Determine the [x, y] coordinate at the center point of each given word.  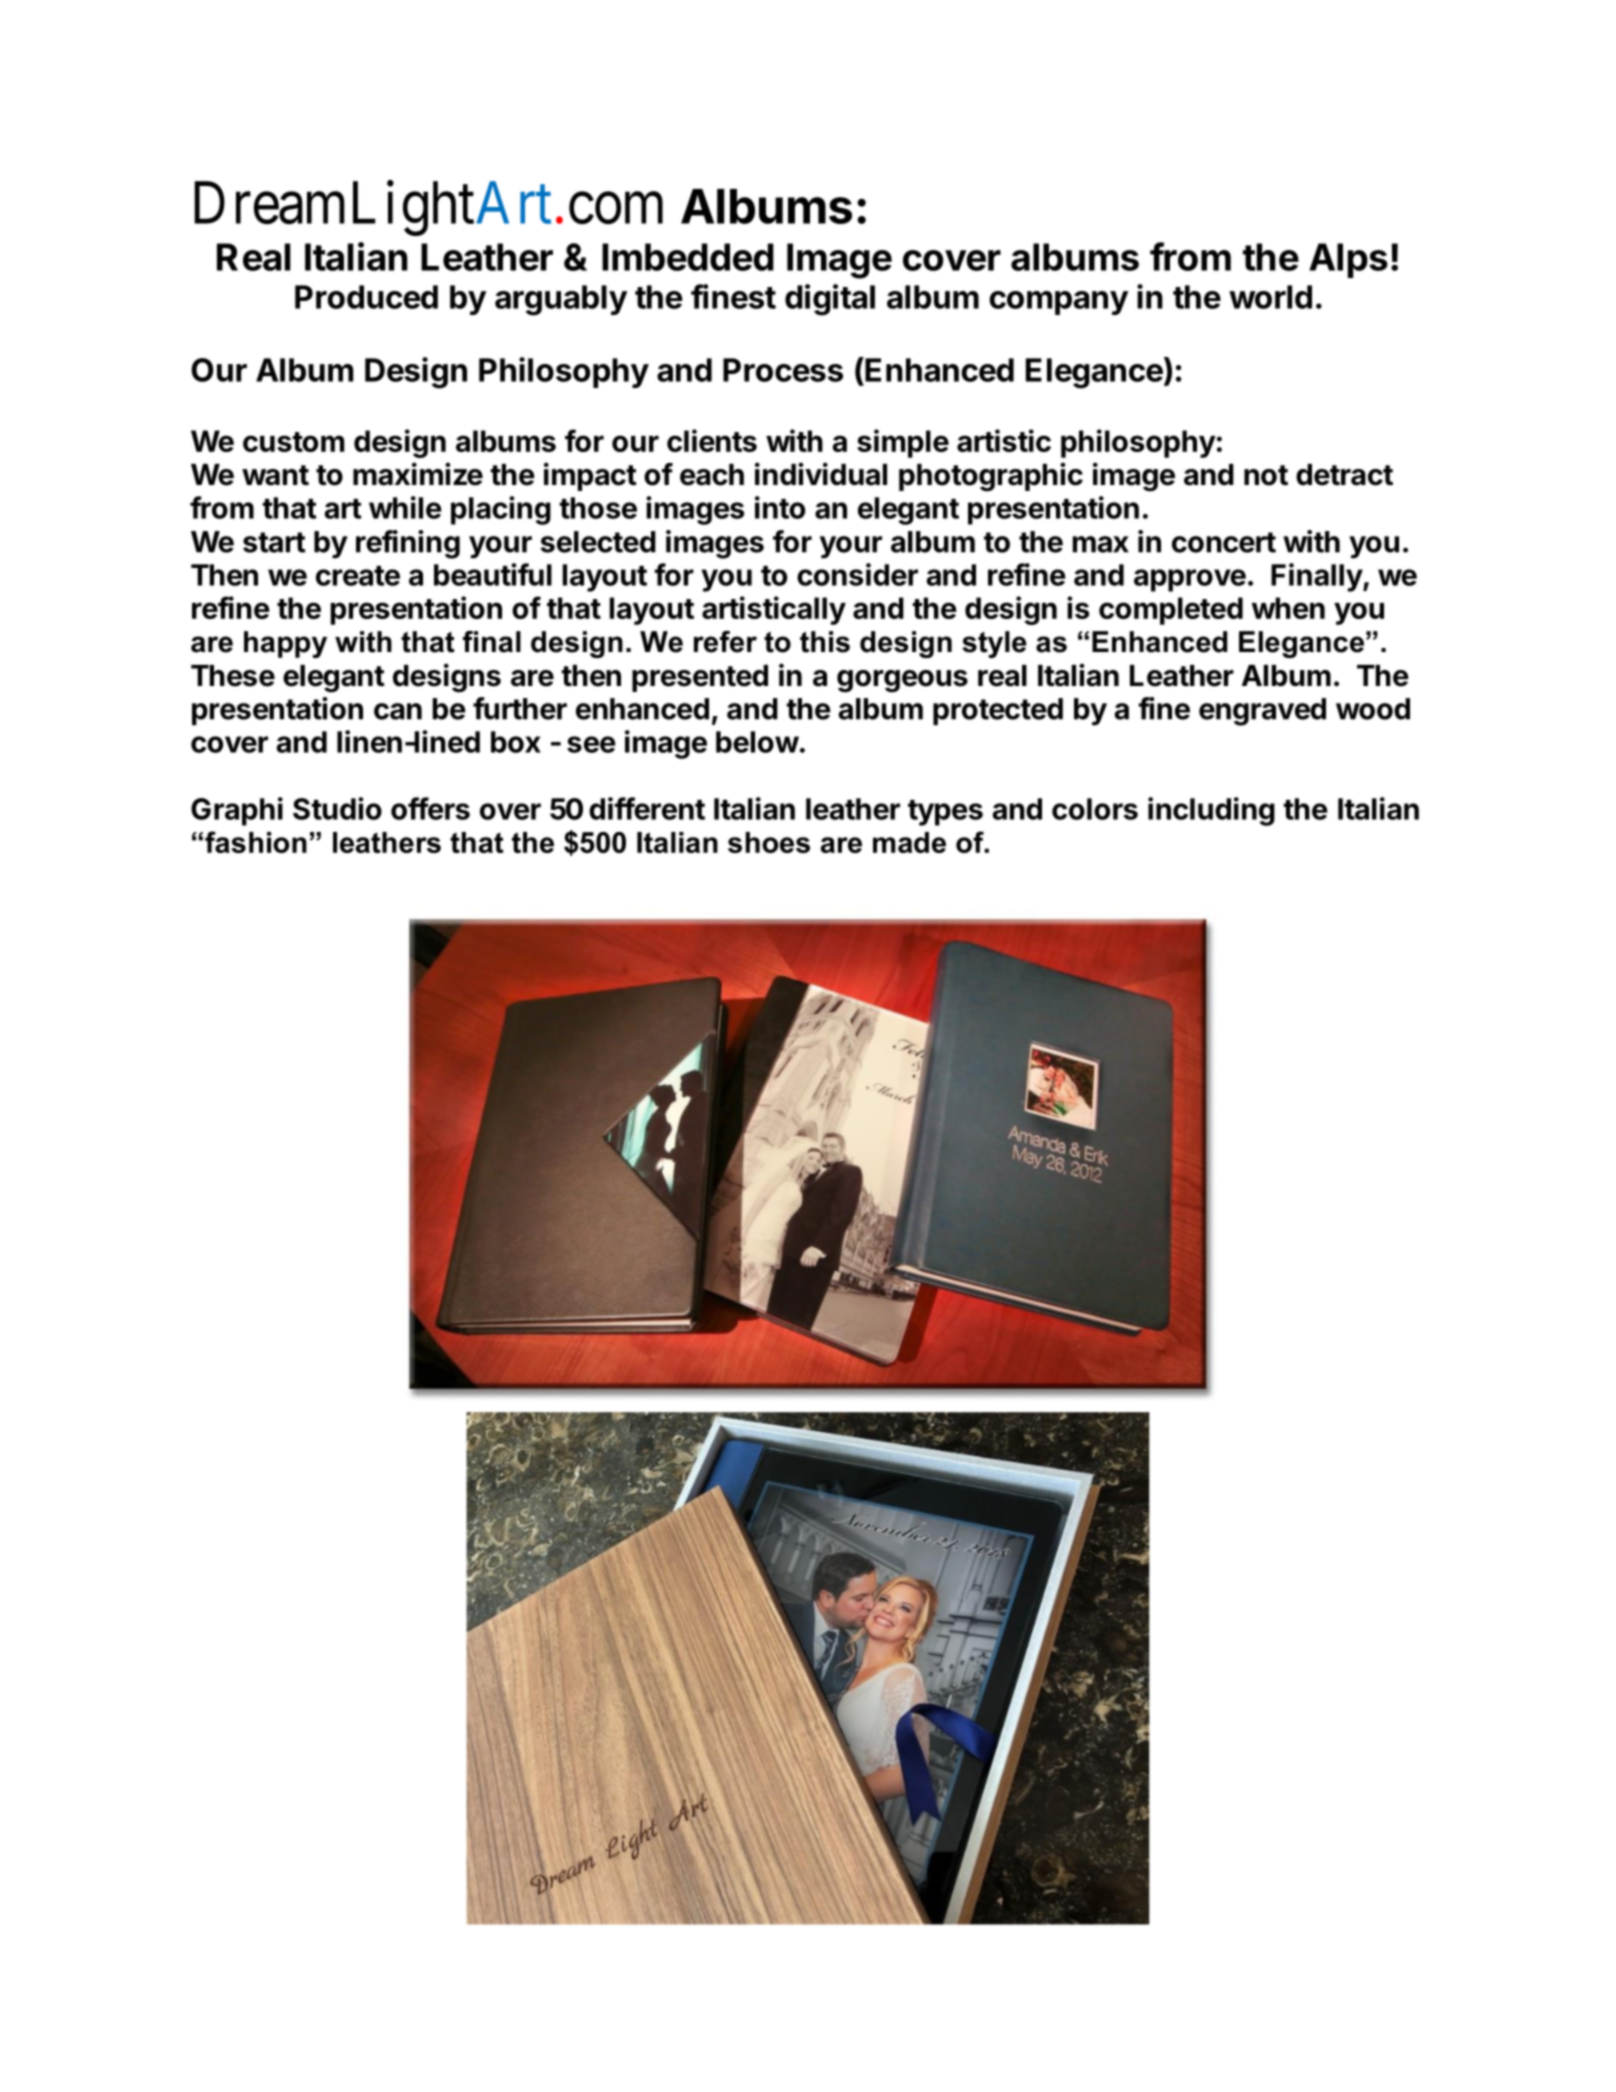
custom [293, 442]
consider [857, 574]
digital [830, 300]
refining [408, 544]
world [1270, 297]
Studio [337, 808]
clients [712, 440]
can [398, 711]
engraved [1262, 712]
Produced [366, 297]
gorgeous [902, 681]
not [1266, 475]
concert [1224, 542]
